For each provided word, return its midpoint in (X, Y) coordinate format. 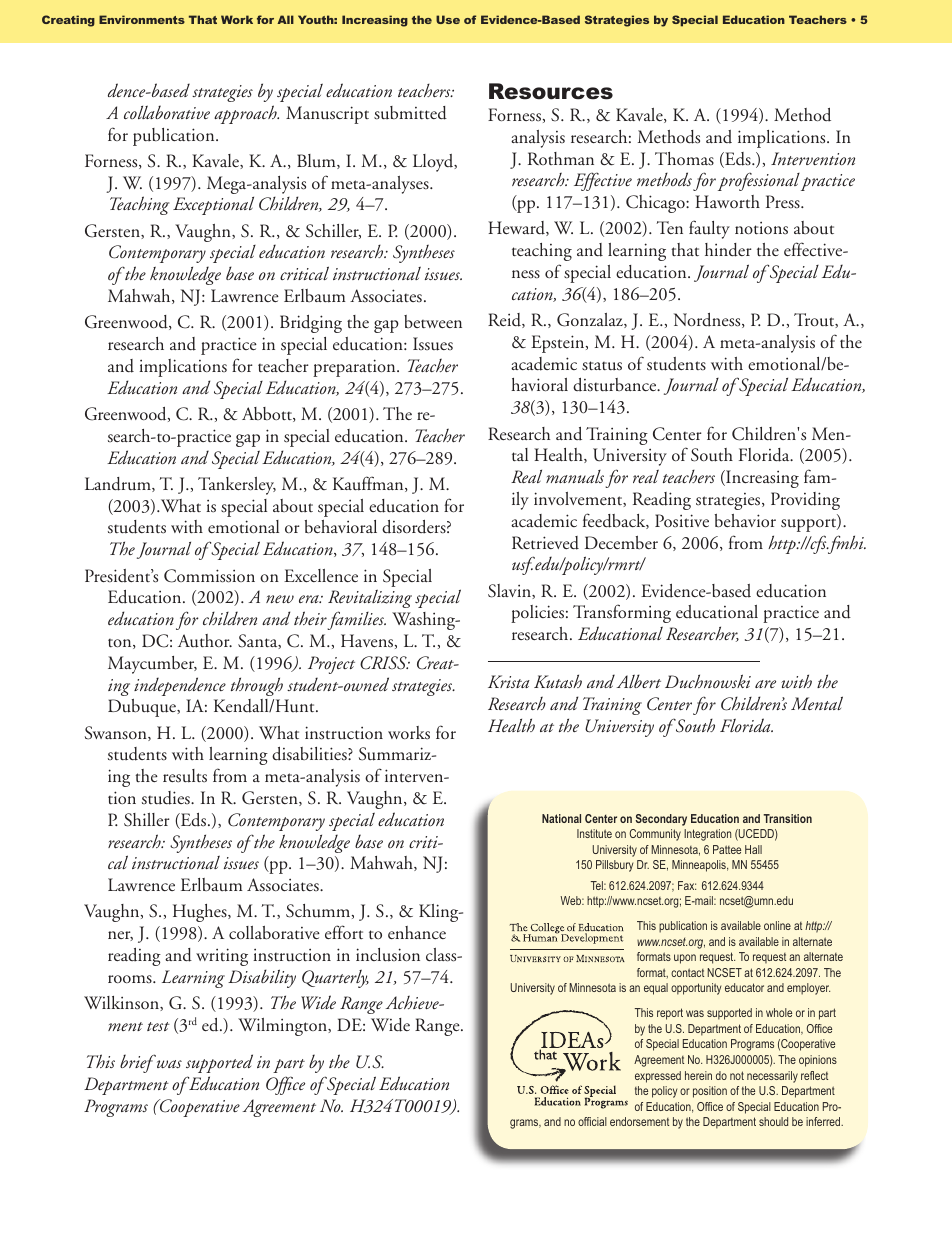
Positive (682, 521)
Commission (209, 576)
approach (246, 114)
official (592, 1121)
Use (448, 19)
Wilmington (283, 1027)
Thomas (684, 159)
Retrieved (545, 543)
